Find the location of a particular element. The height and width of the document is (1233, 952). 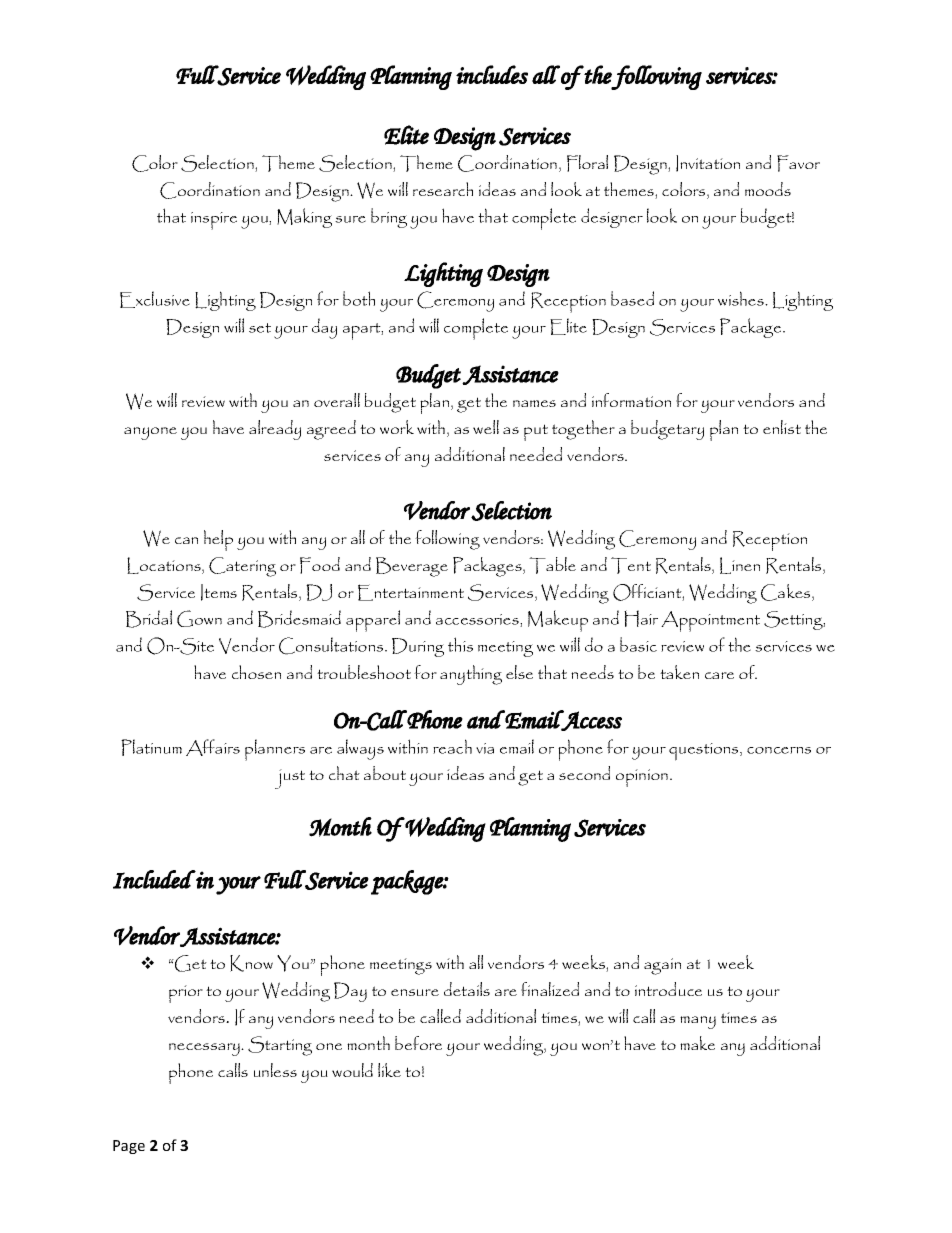

enlist is located at coordinates (782, 427).
